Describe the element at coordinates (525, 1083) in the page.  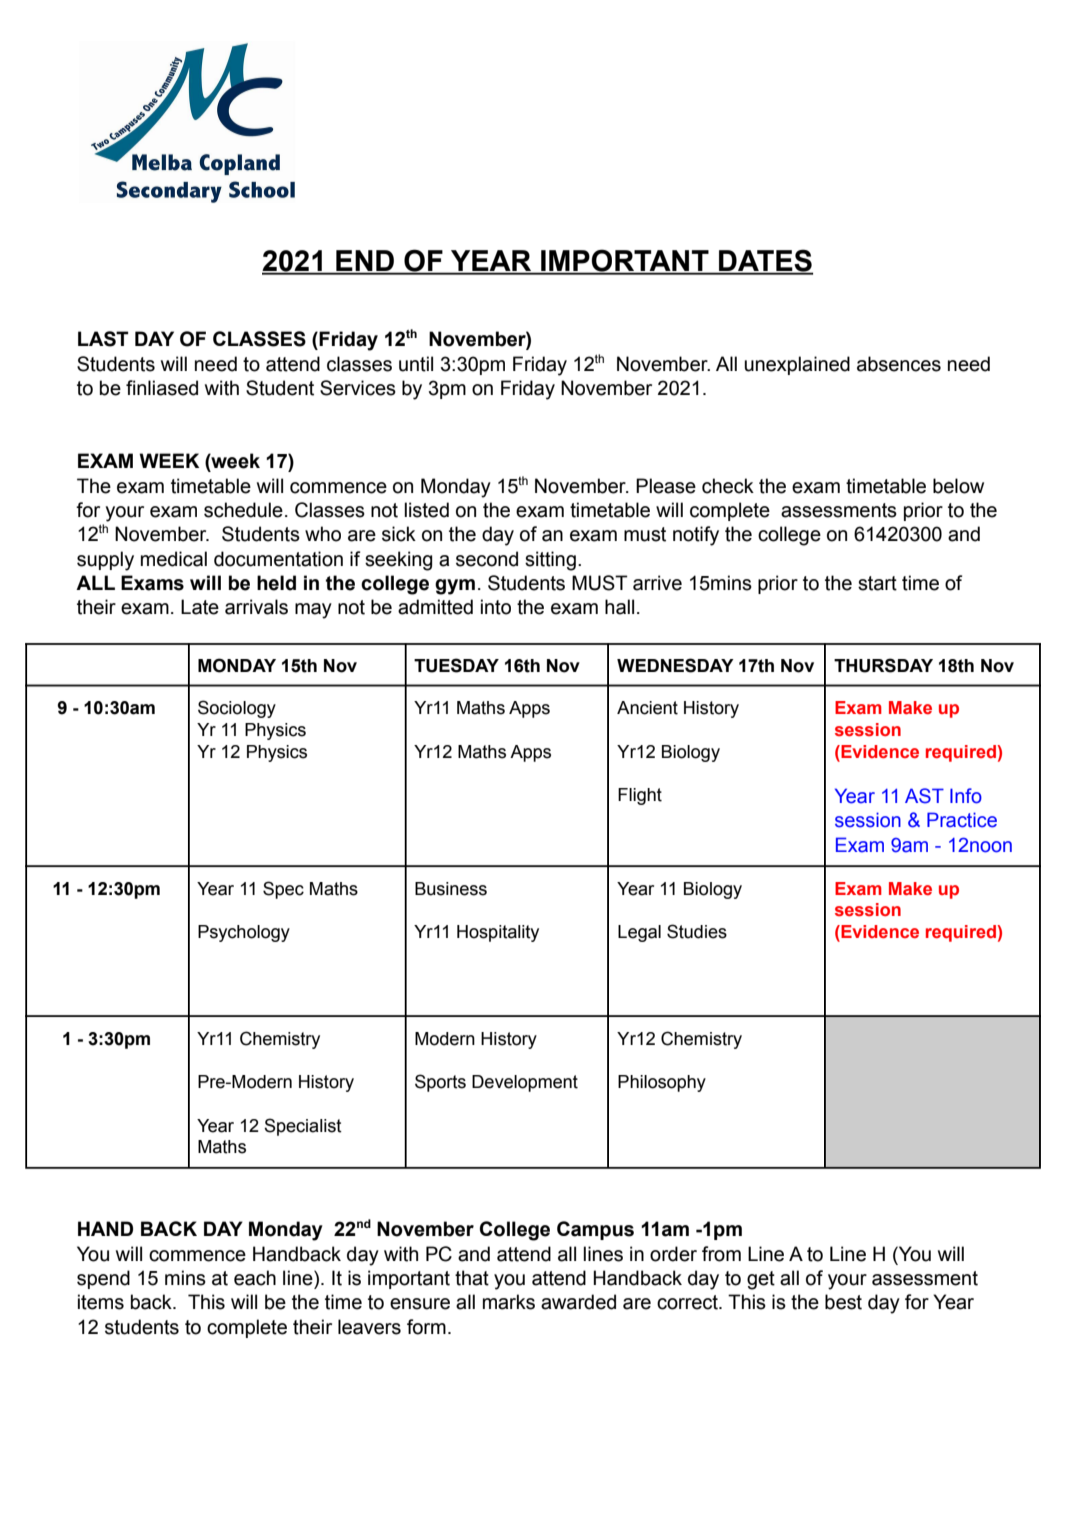
I see `Development` at that location.
